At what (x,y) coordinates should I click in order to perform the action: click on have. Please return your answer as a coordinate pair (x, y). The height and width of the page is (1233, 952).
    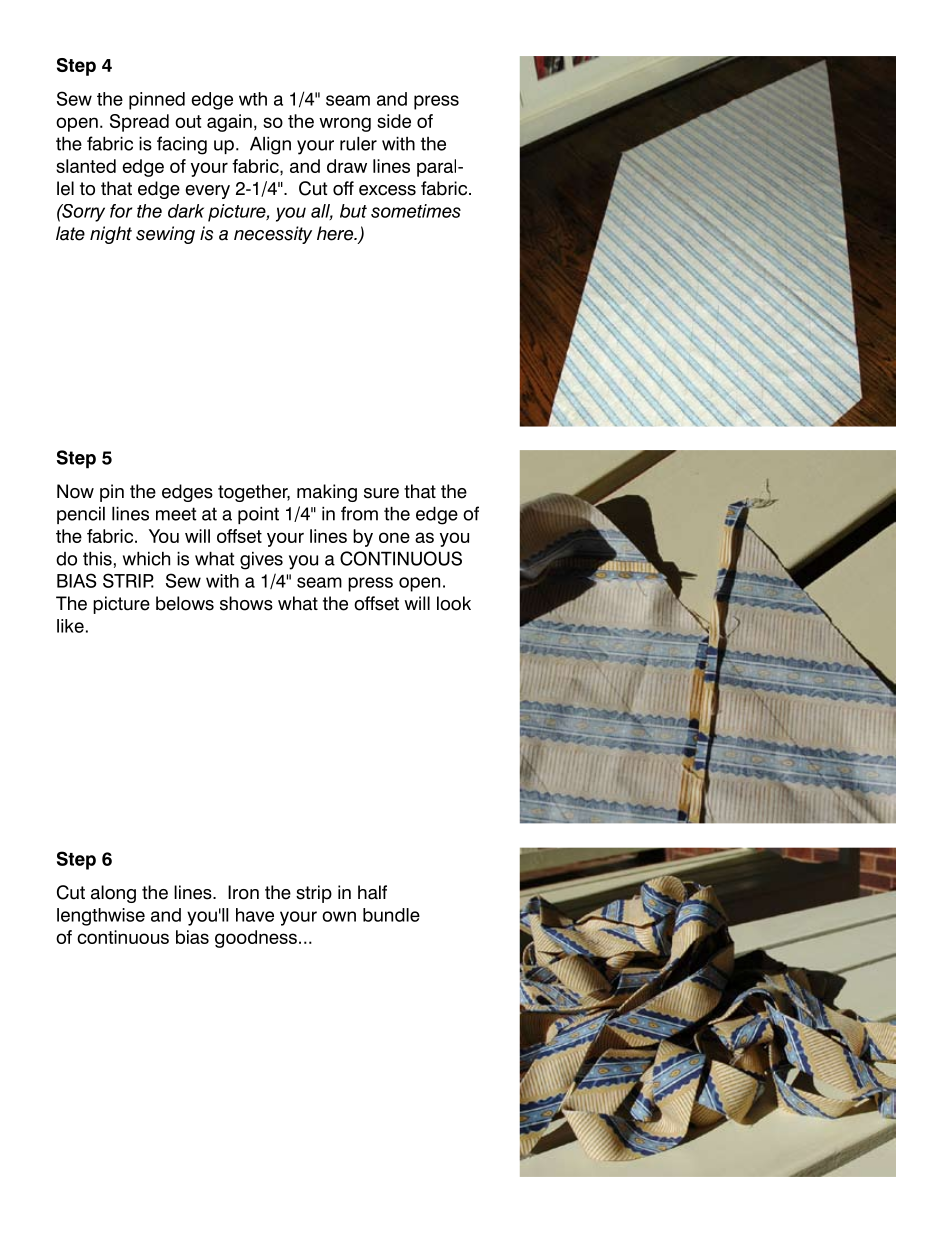
    Looking at the image, I should click on (255, 915).
